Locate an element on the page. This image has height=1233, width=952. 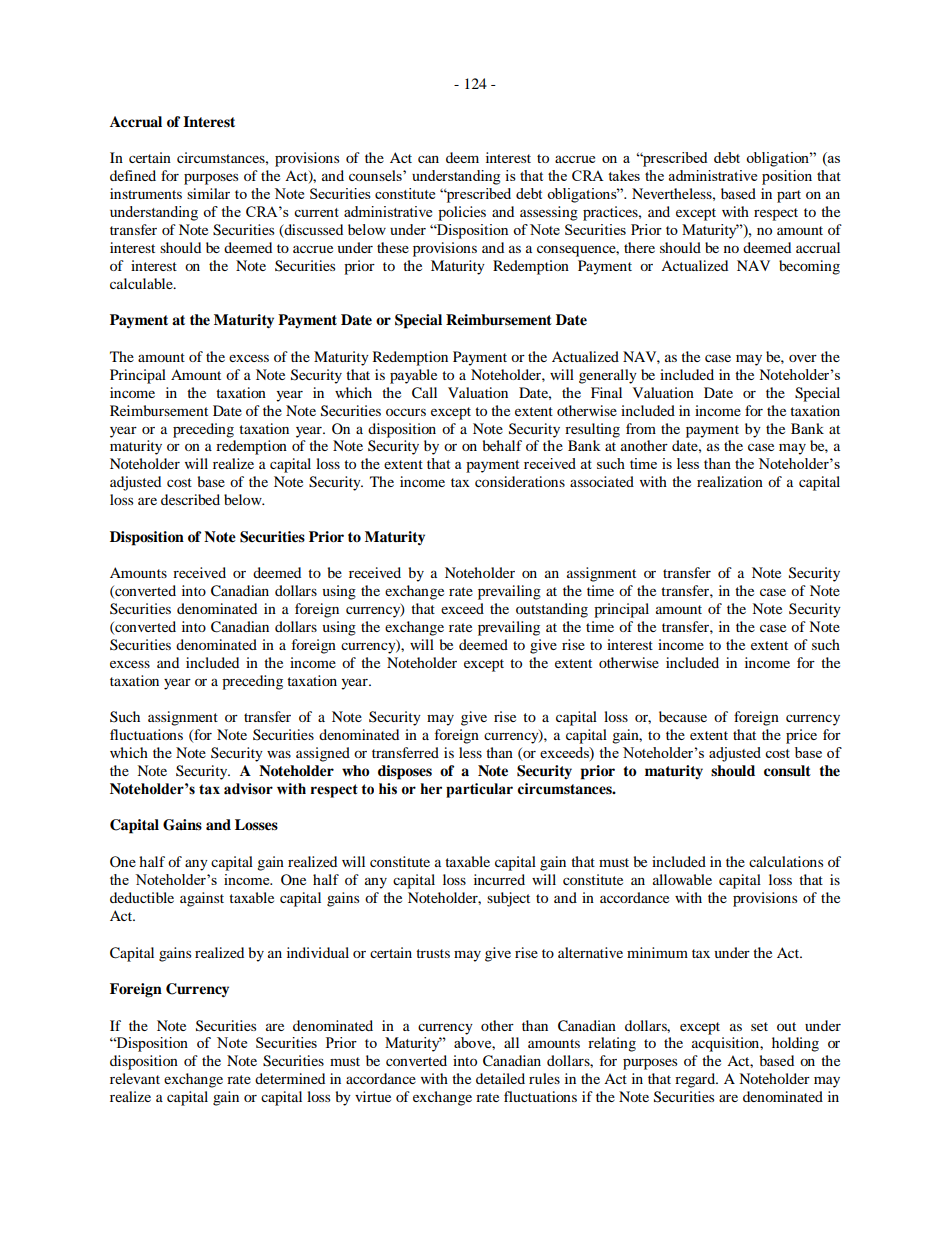
deductible is located at coordinates (142, 897).
